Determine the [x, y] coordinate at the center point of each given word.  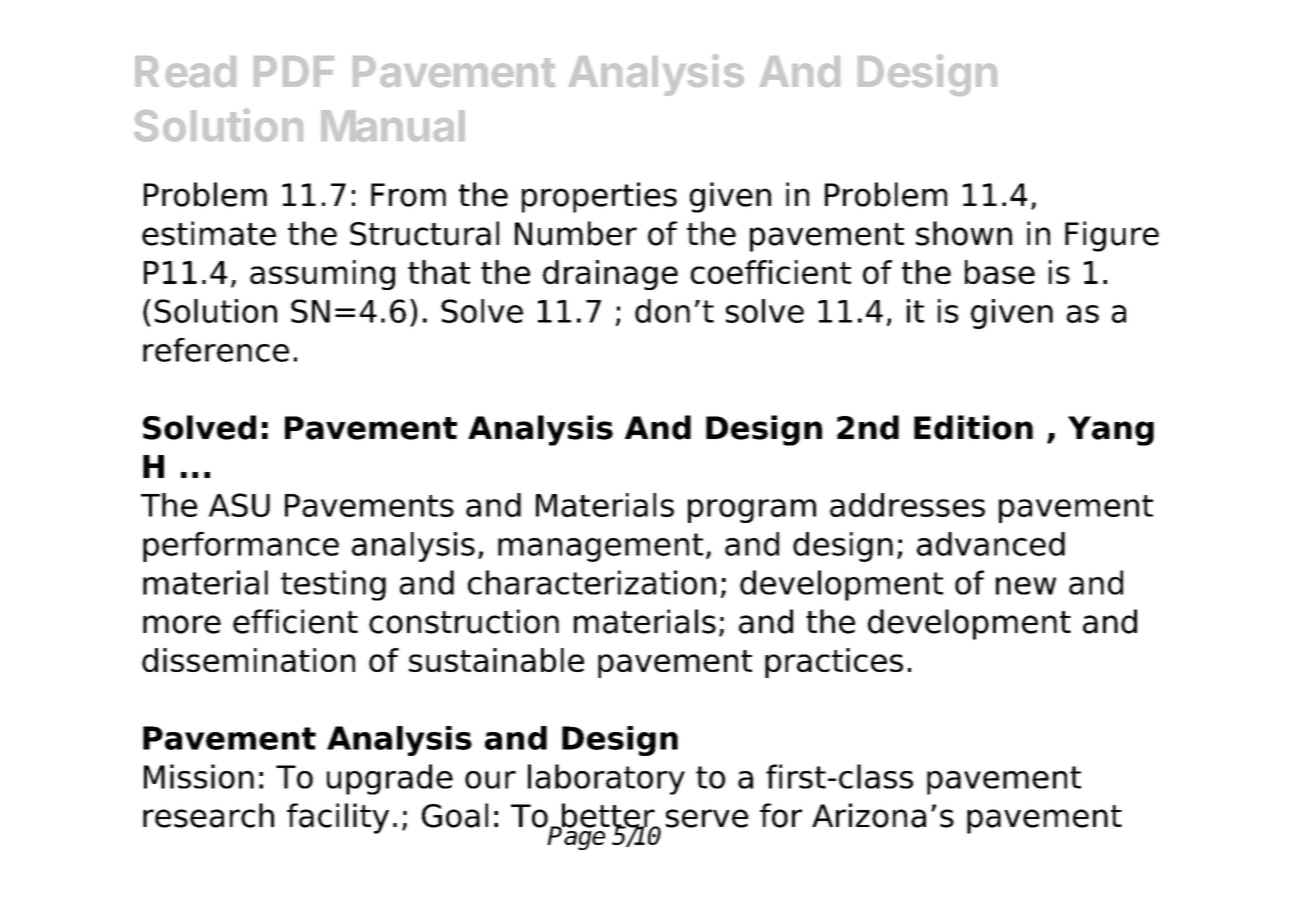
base [1000, 272]
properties [599, 197]
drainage [610, 275]
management [600, 547]
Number [576, 233]
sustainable [496, 660]
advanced [991, 544]
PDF [294, 71]
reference [216, 350]
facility [338, 818]
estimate [209, 233]
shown [964, 233]
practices [834, 663]
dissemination [248, 660]
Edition [973, 427]
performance [241, 547]
